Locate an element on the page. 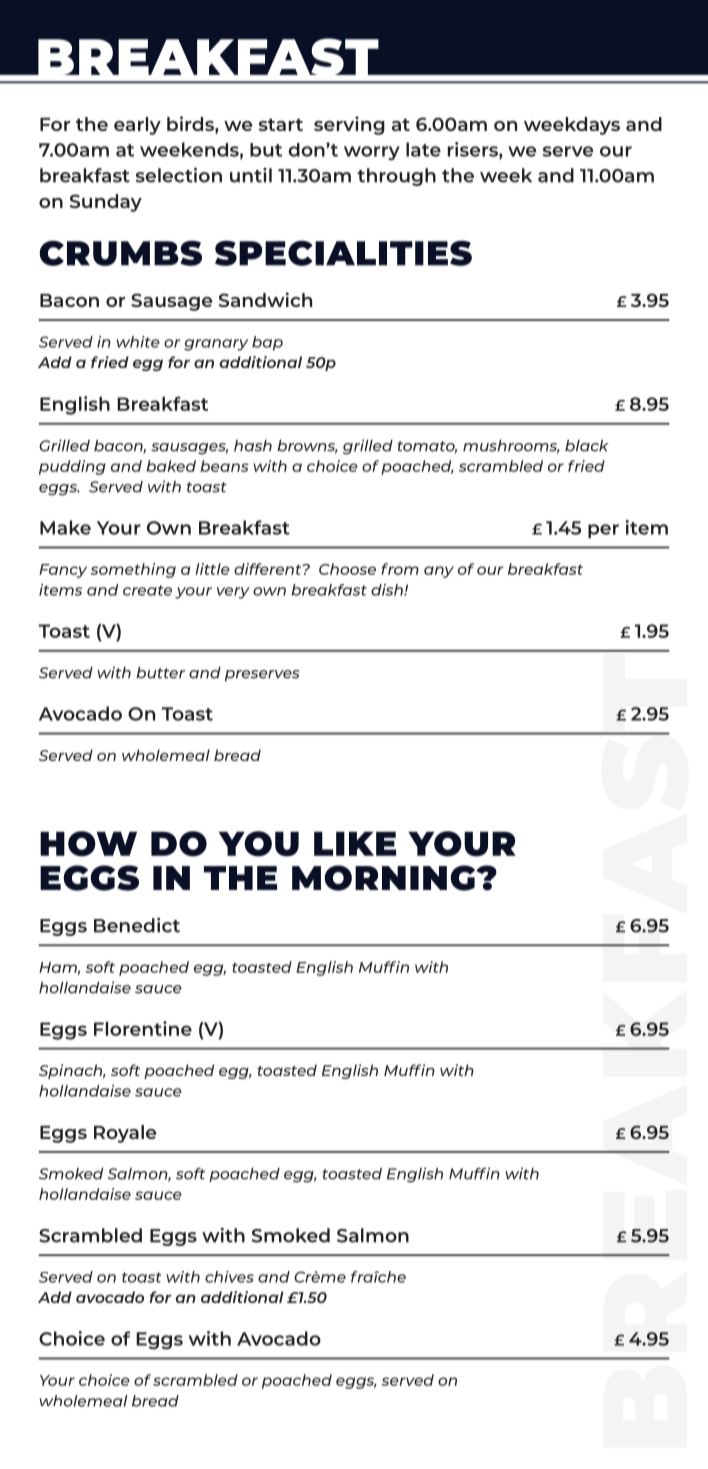  hash is located at coordinates (253, 446).
